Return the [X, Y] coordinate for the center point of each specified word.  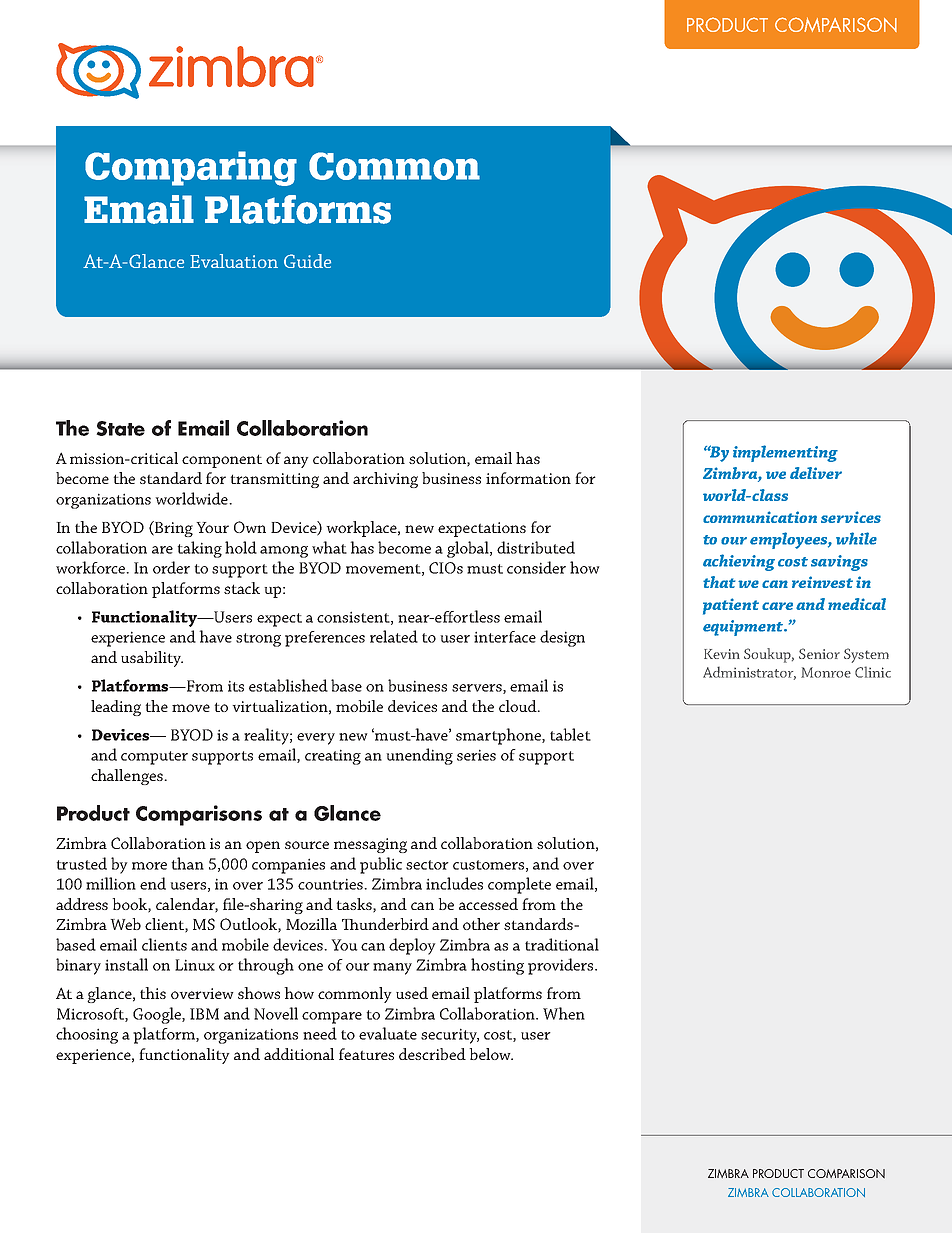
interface [505, 637]
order [171, 567]
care [777, 606]
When [564, 1013]
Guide [307, 261]
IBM [204, 1014]
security [450, 1036]
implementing [785, 453]
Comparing [191, 168]
